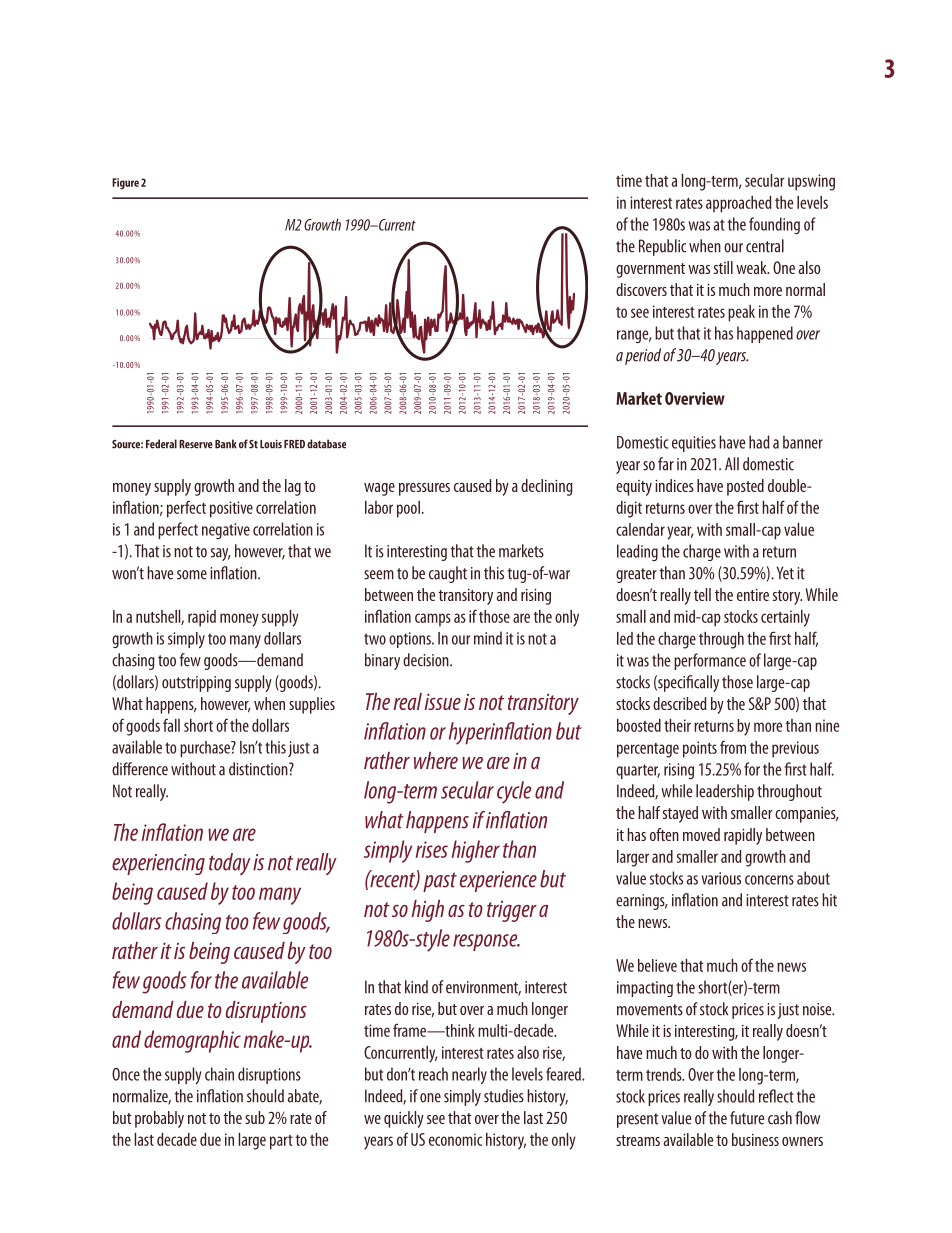 The height and width of the page is (1233, 952). Describe the element at coordinates (206, 749) in the page. I see `purchase` at that location.
